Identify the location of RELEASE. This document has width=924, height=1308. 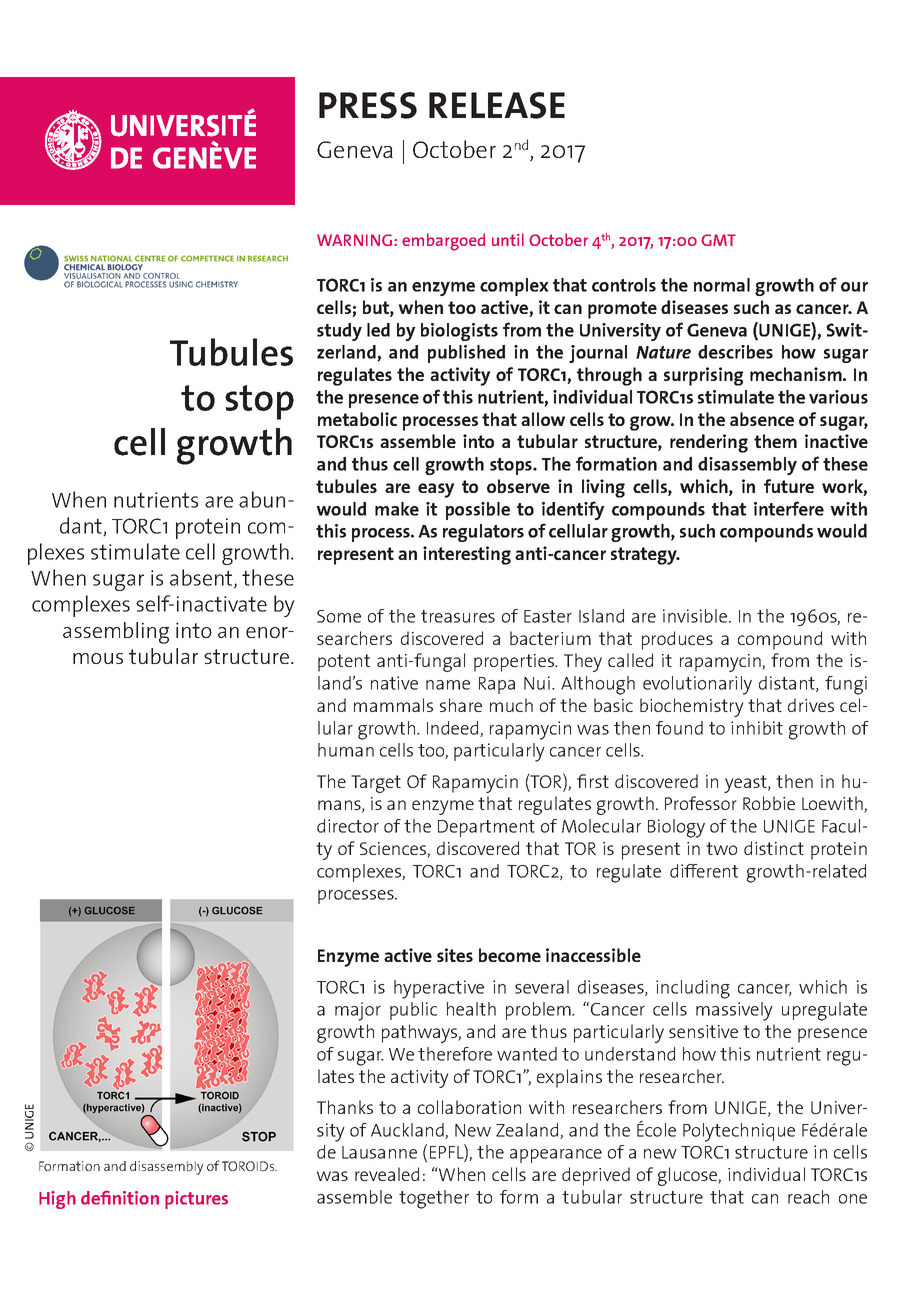
(497, 105).
